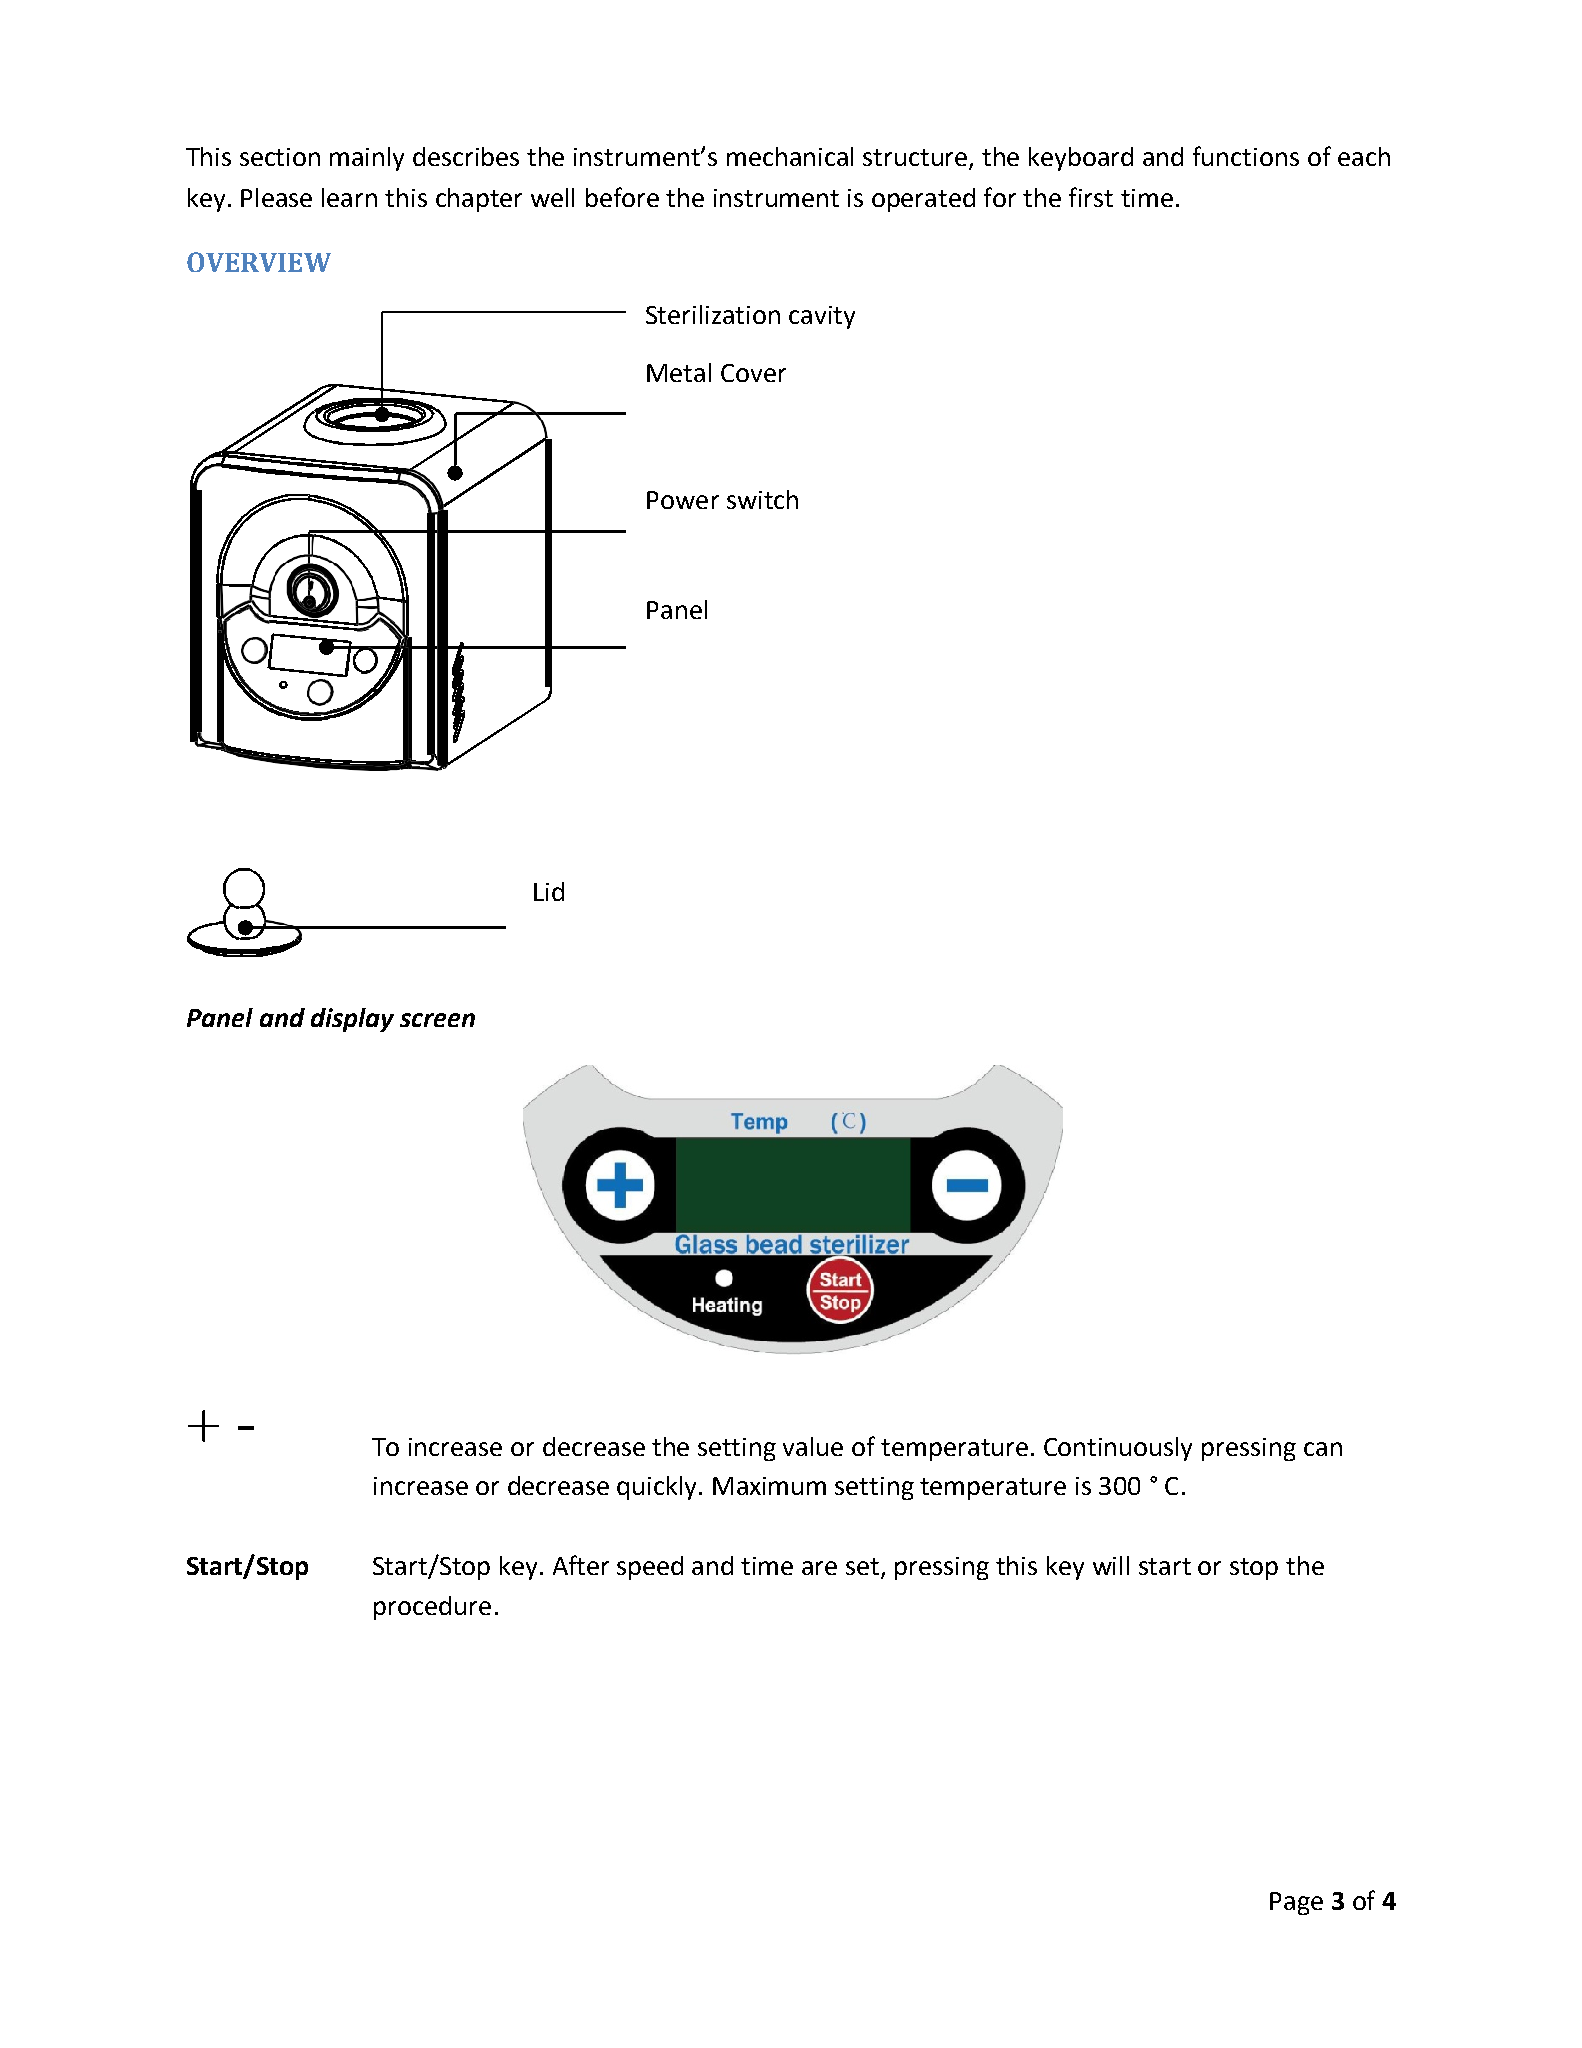 This document has width=1582, height=2048. I want to click on can, so click(1323, 1449).
